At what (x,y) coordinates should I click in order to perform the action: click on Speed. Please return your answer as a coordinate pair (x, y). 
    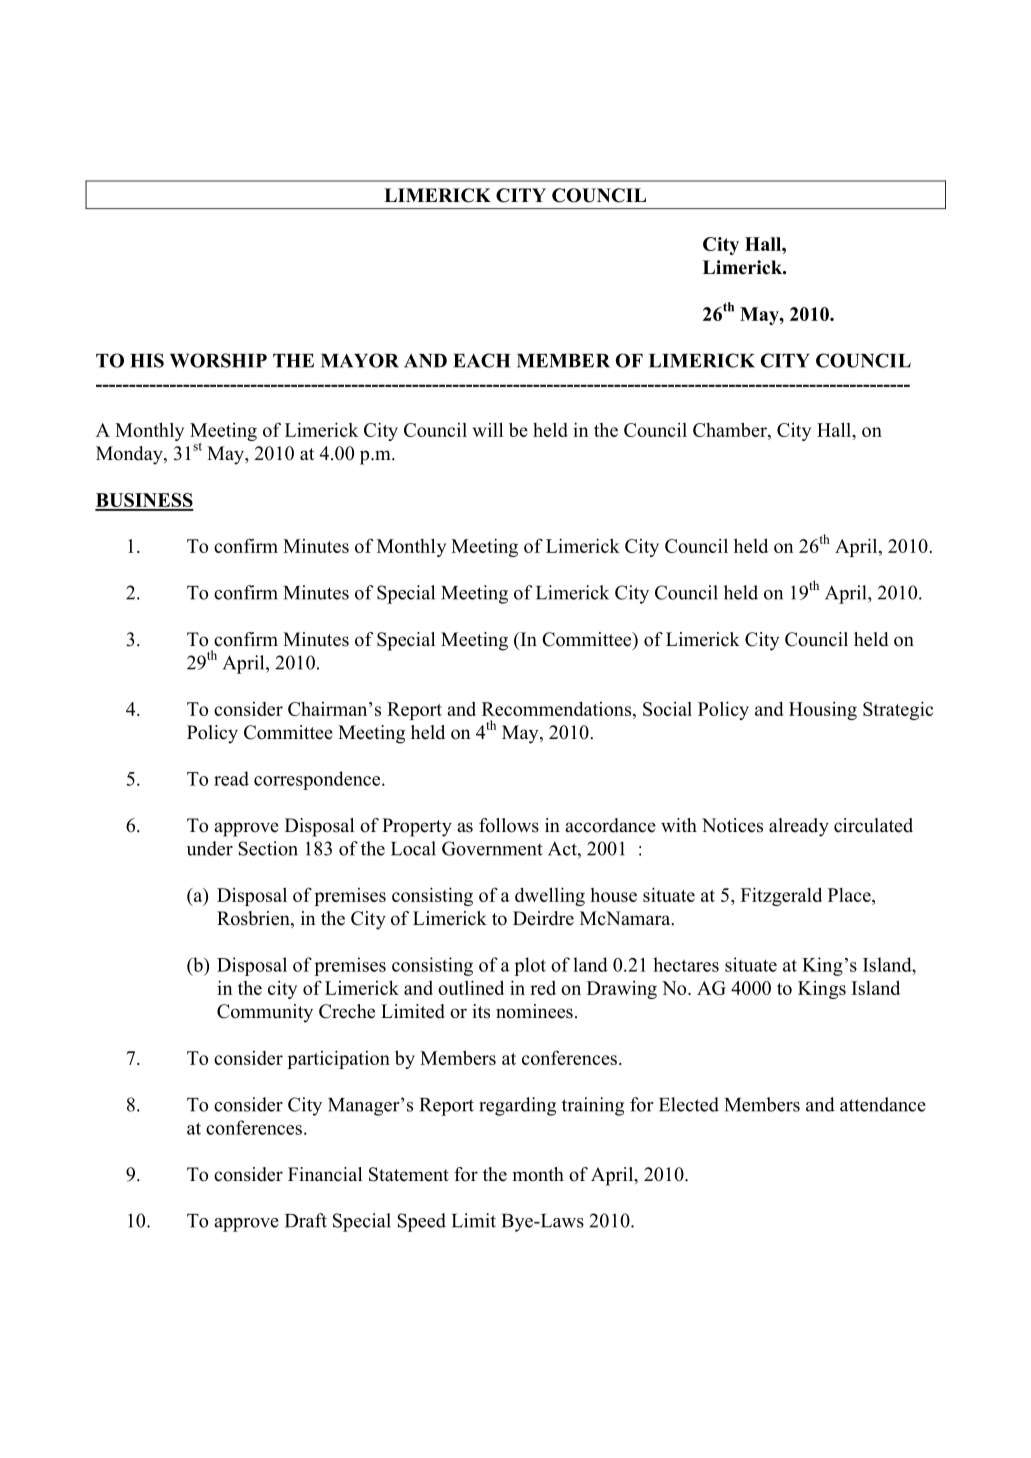
    Looking at the image, I should click on (422, 1222).
